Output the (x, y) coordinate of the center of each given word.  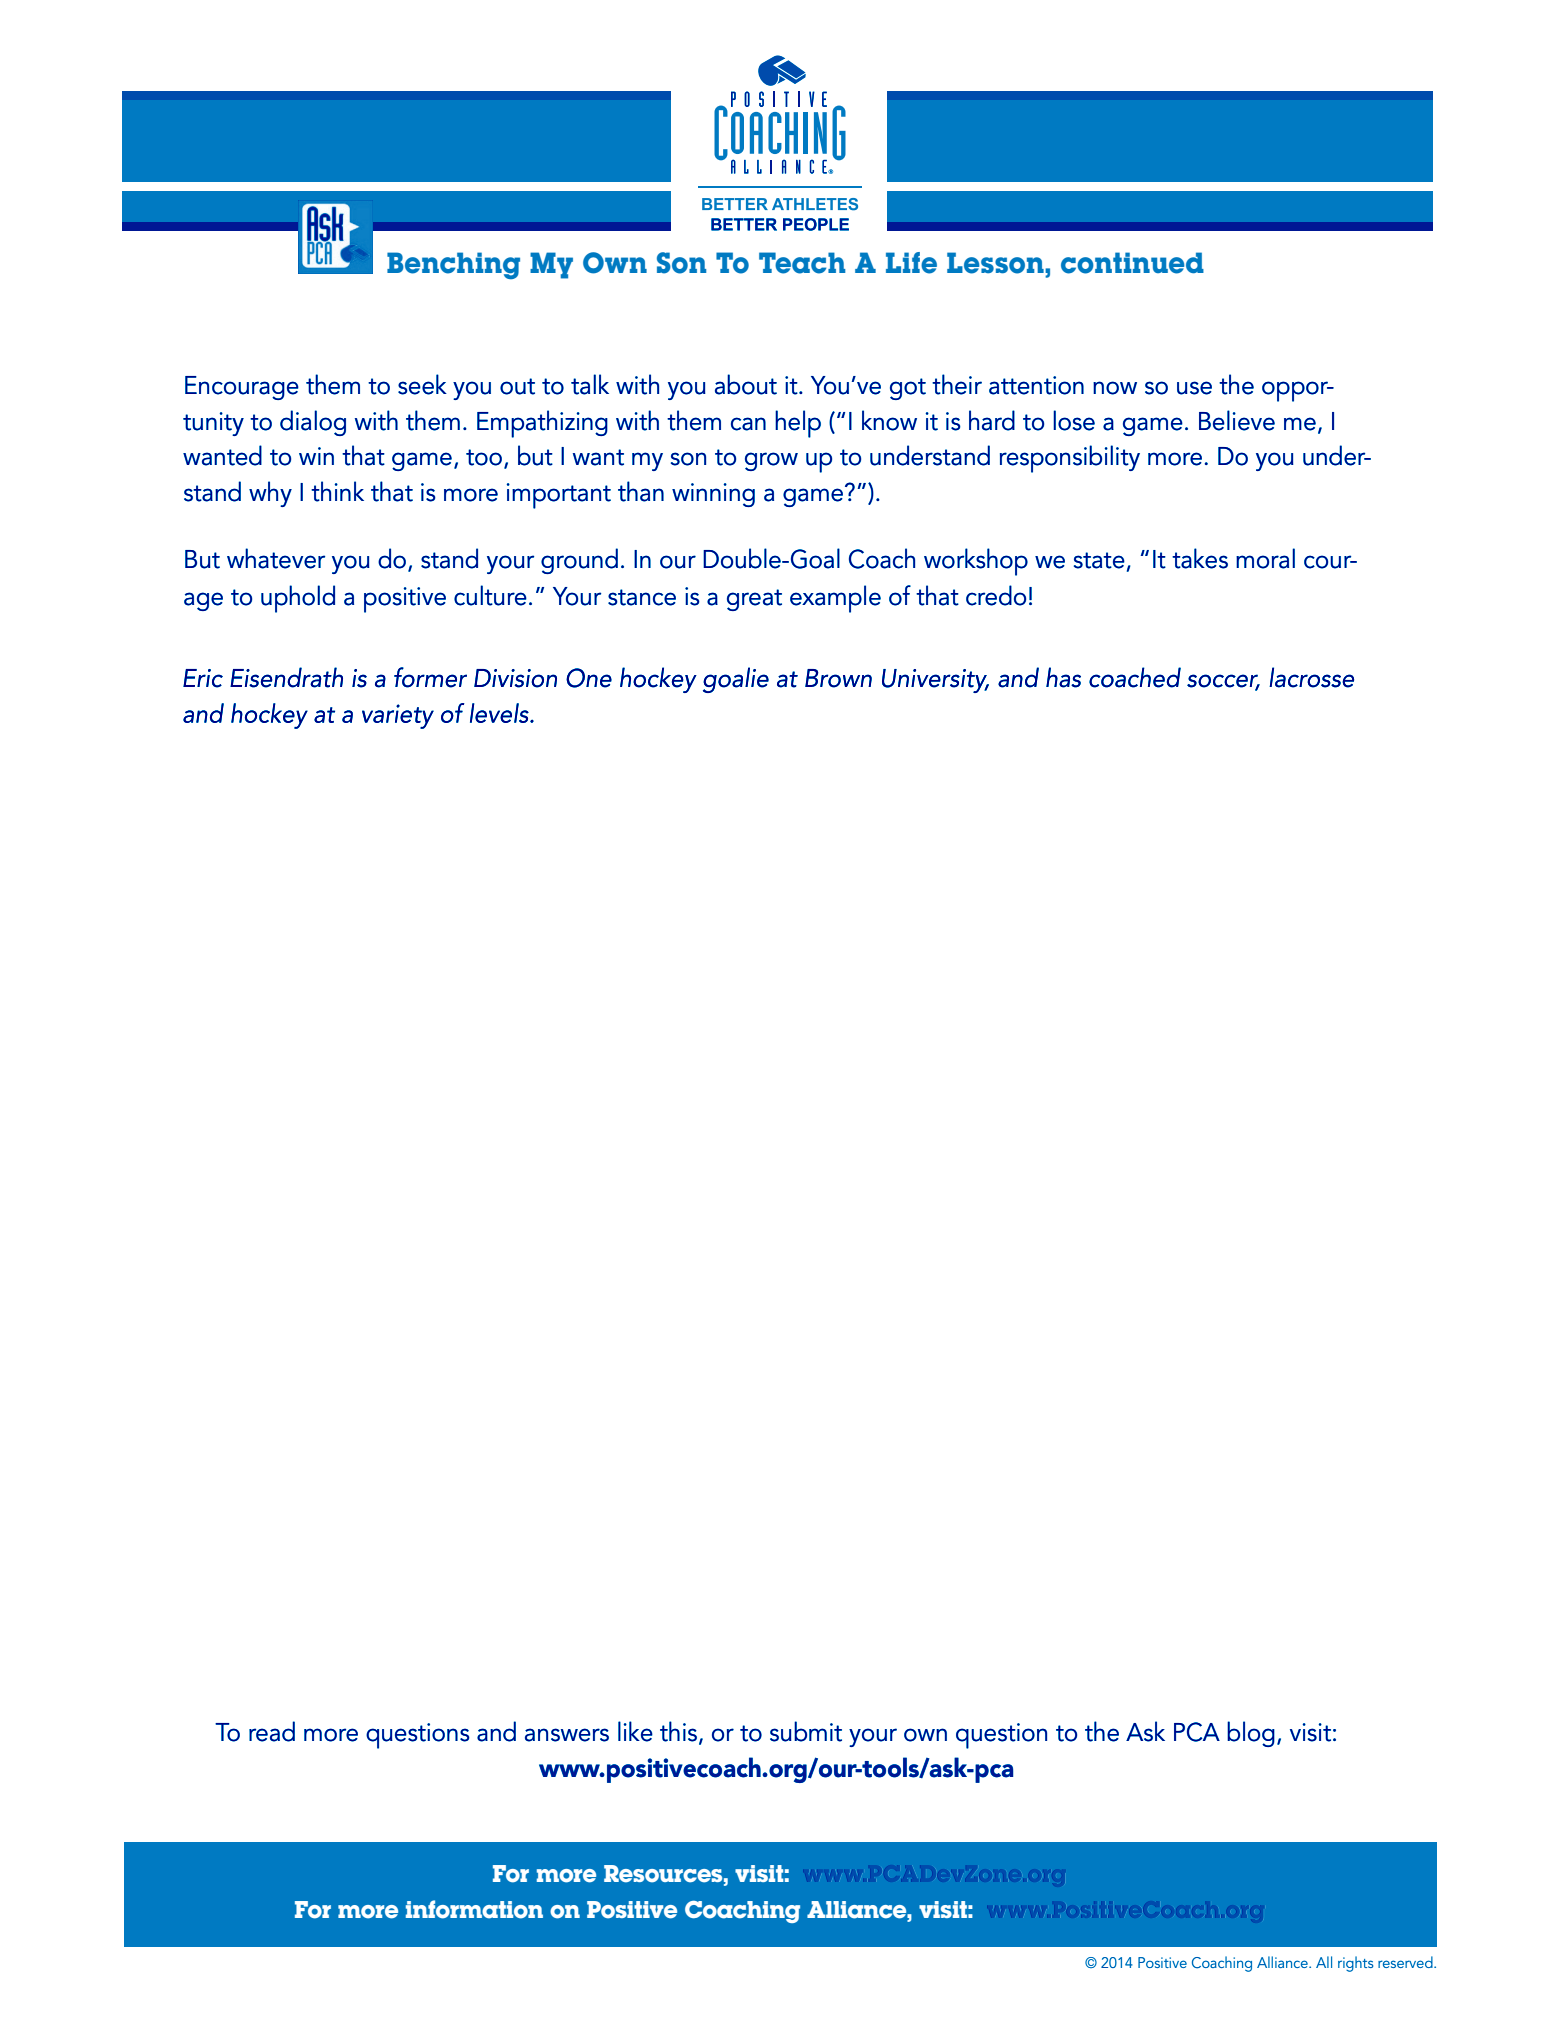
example (835, 599)
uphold (298, 599)
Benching (453, 265)
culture (490, 595)
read (272, 1731)
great (754, 600)
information (474, 1909)
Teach (802, 263)
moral (1265, 558)
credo (996, 595)
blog (1251, 1734)
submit (806, 1731)
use (1194, 388)
